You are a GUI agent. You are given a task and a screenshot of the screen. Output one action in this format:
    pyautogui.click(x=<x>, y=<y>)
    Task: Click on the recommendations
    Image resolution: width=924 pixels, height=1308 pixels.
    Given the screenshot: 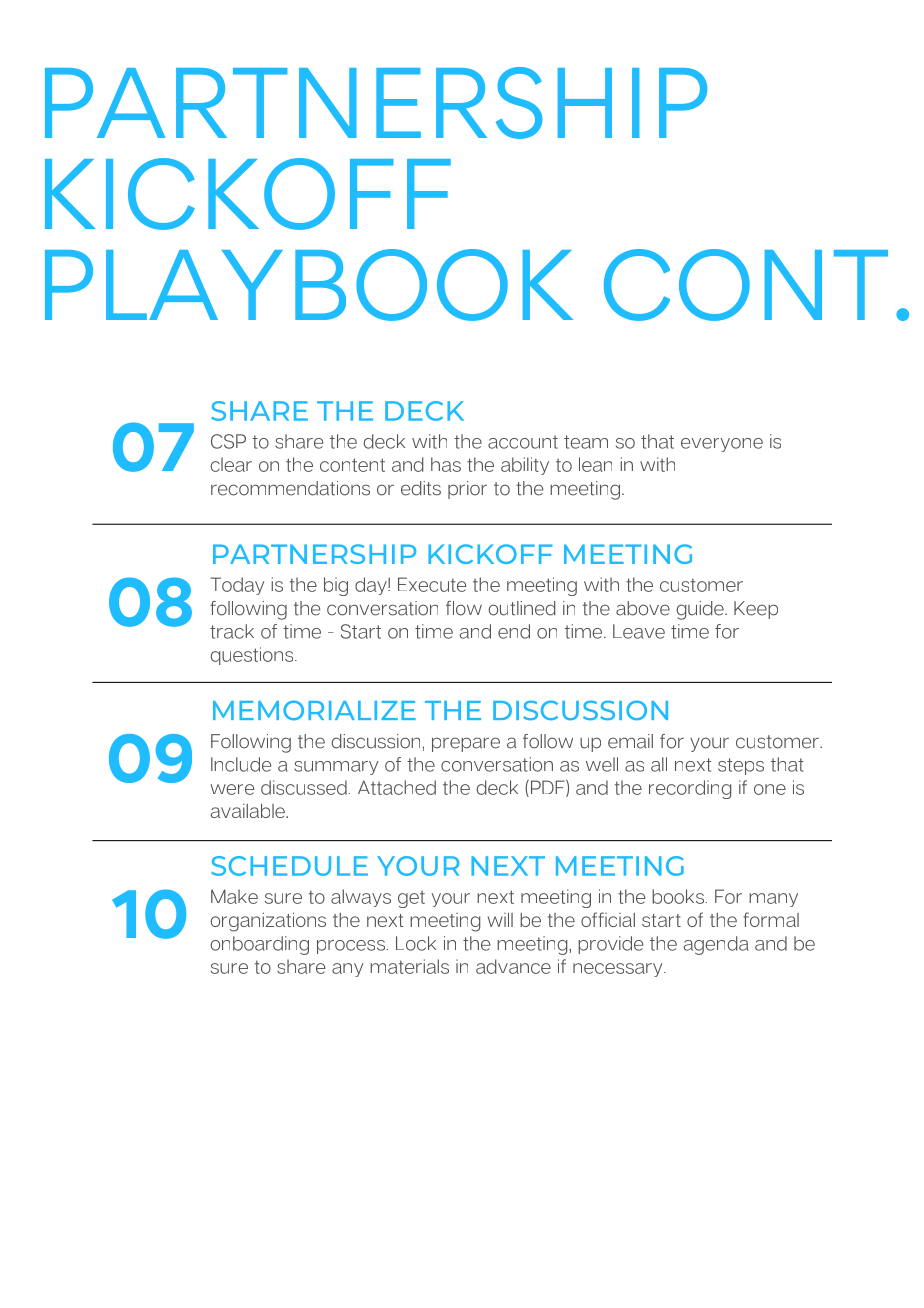 What is the action you would take?
    pyautogui.click(x=290, y=488)
